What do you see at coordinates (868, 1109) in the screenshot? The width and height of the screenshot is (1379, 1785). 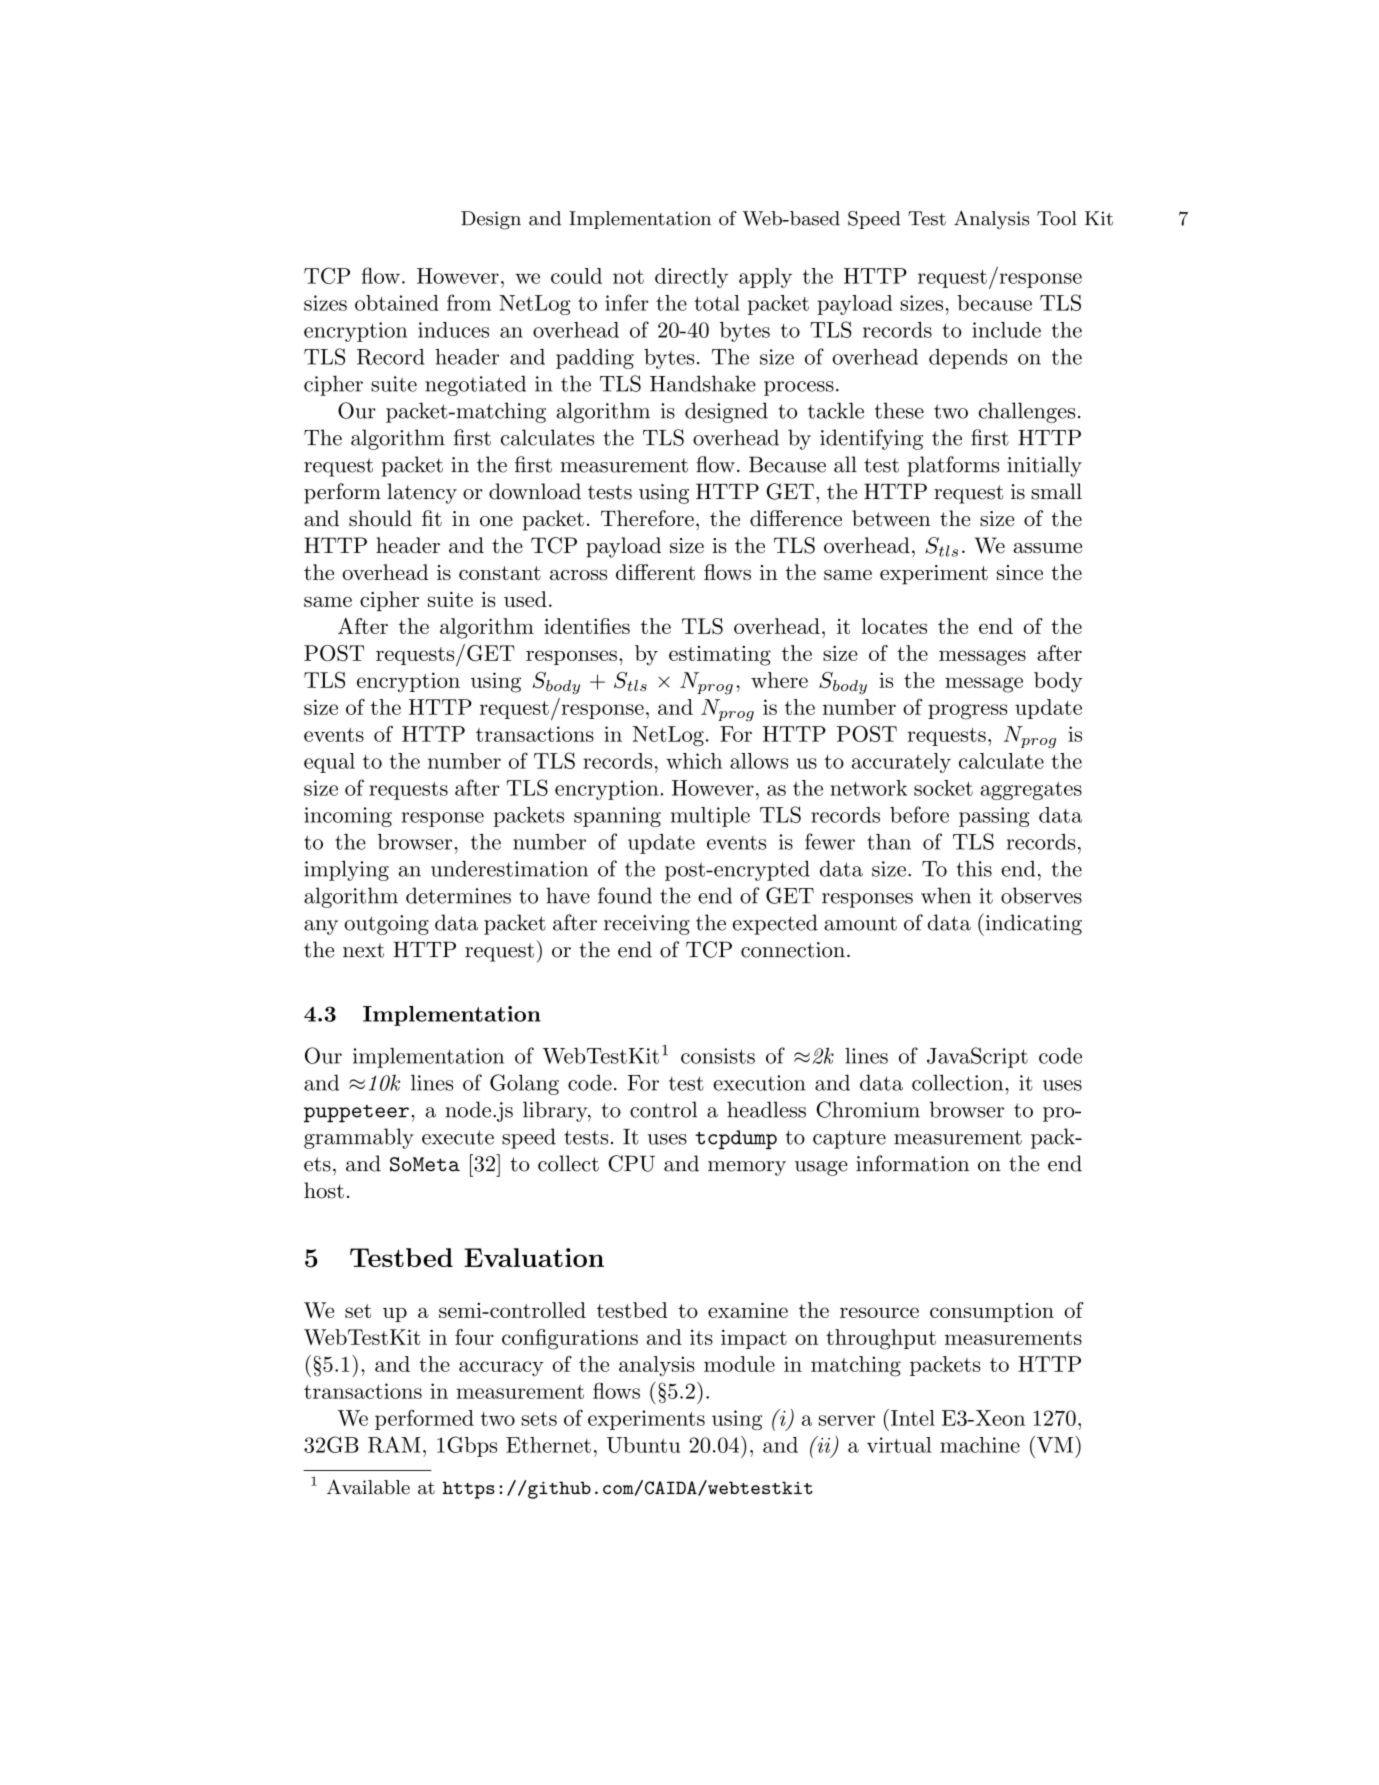 I see `Chromium` at bounding box center [868, 1109].
